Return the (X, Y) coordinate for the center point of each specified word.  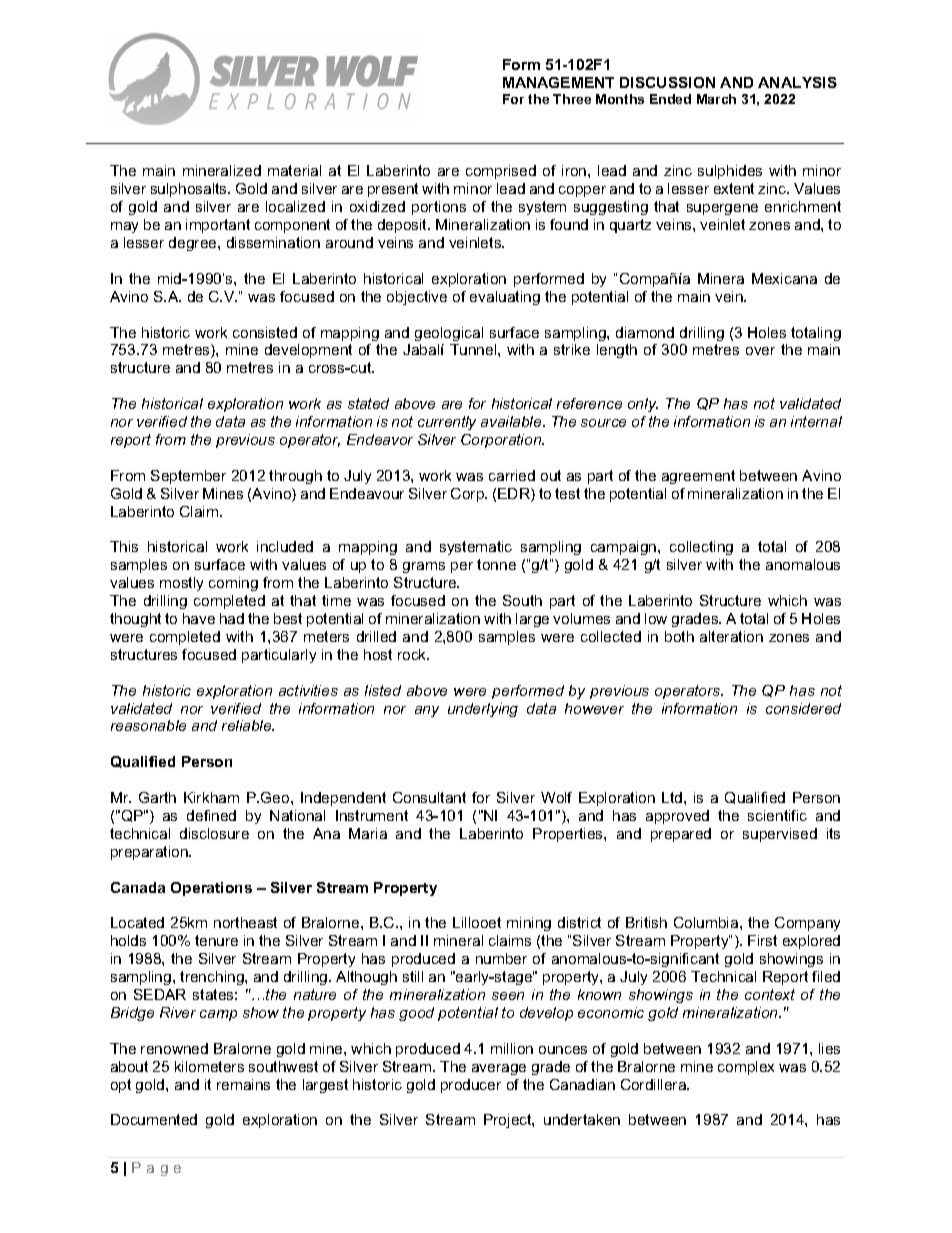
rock (413, 654)
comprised (501, 172)
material (294, 170)
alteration (731, 636)
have (199, 618)
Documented (154, 1119)
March (716, 99)
